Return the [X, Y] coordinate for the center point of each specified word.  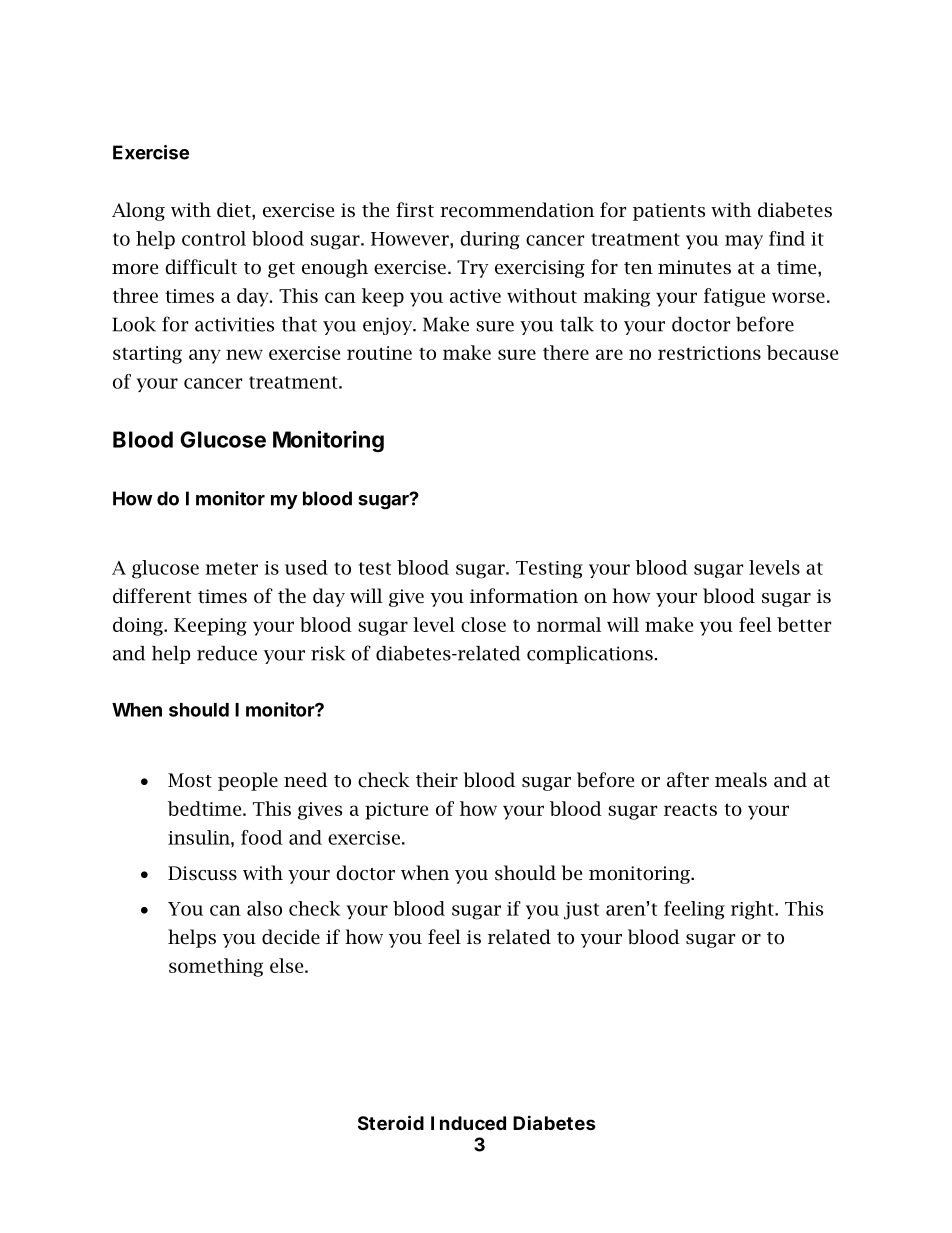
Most [190, 780]
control [214, 238]
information [524, 596]
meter [231, 568]
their [437, 780]
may [744, 242]
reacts [690, 809]
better [804, 624]
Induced [468, 1123]
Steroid [391, 1122]
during [490, 240]
